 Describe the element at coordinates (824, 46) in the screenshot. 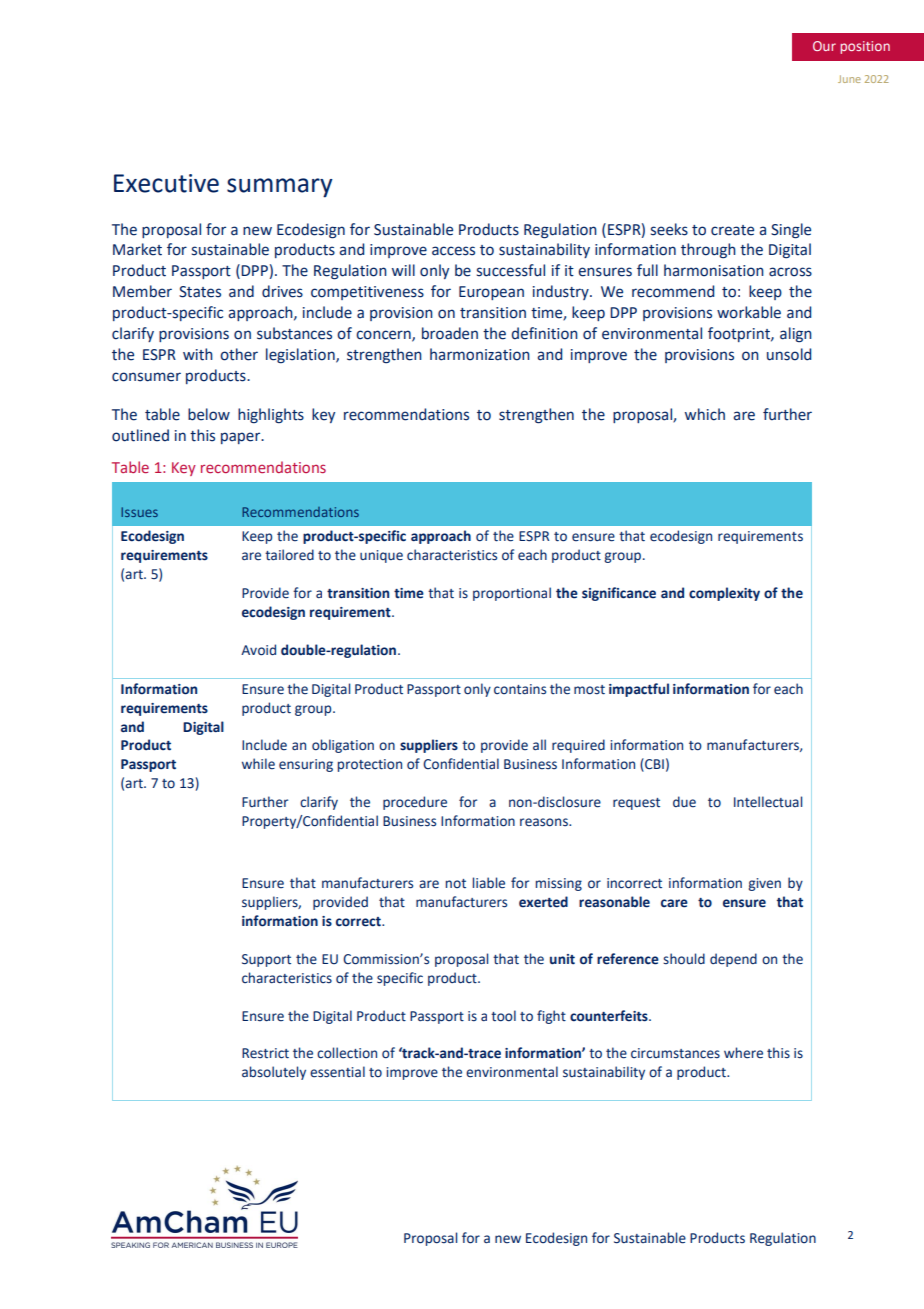

I see `Our` at that location.
